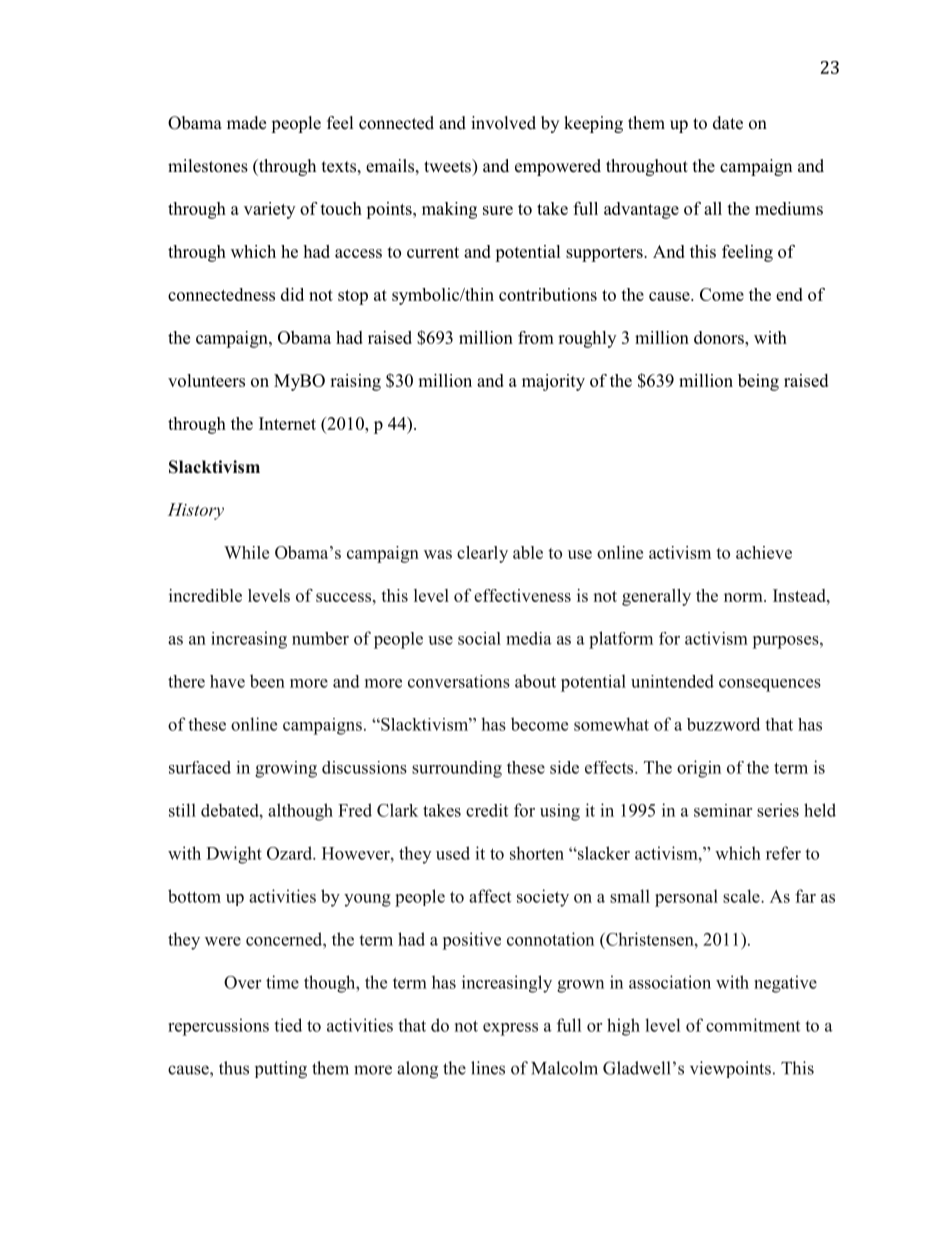  I want to click on made, so click(246, 123).
